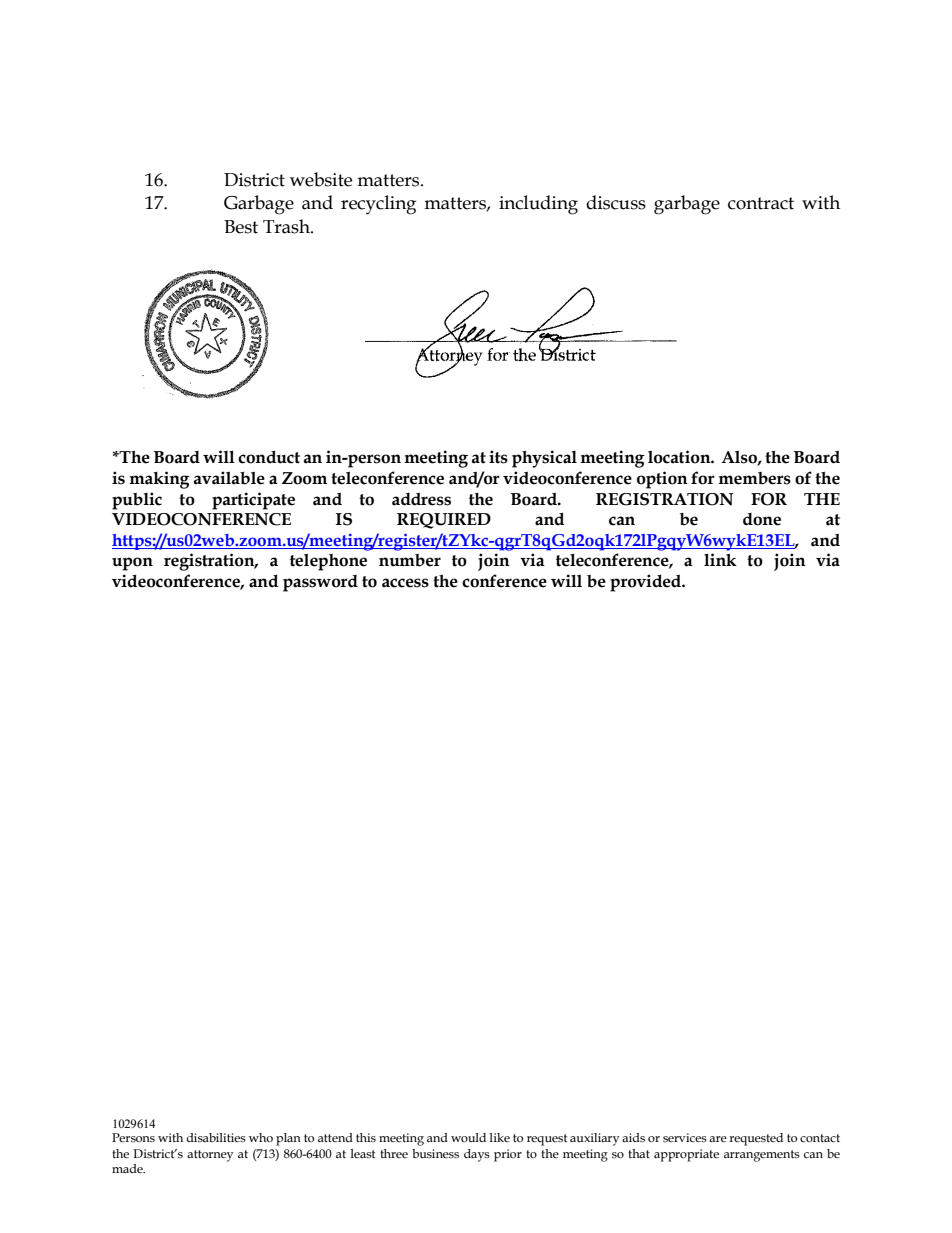 This document has width=952, height=1233. Describe the element at coordinates (216, 1138) in the document. I see `disabilities` at that location.
